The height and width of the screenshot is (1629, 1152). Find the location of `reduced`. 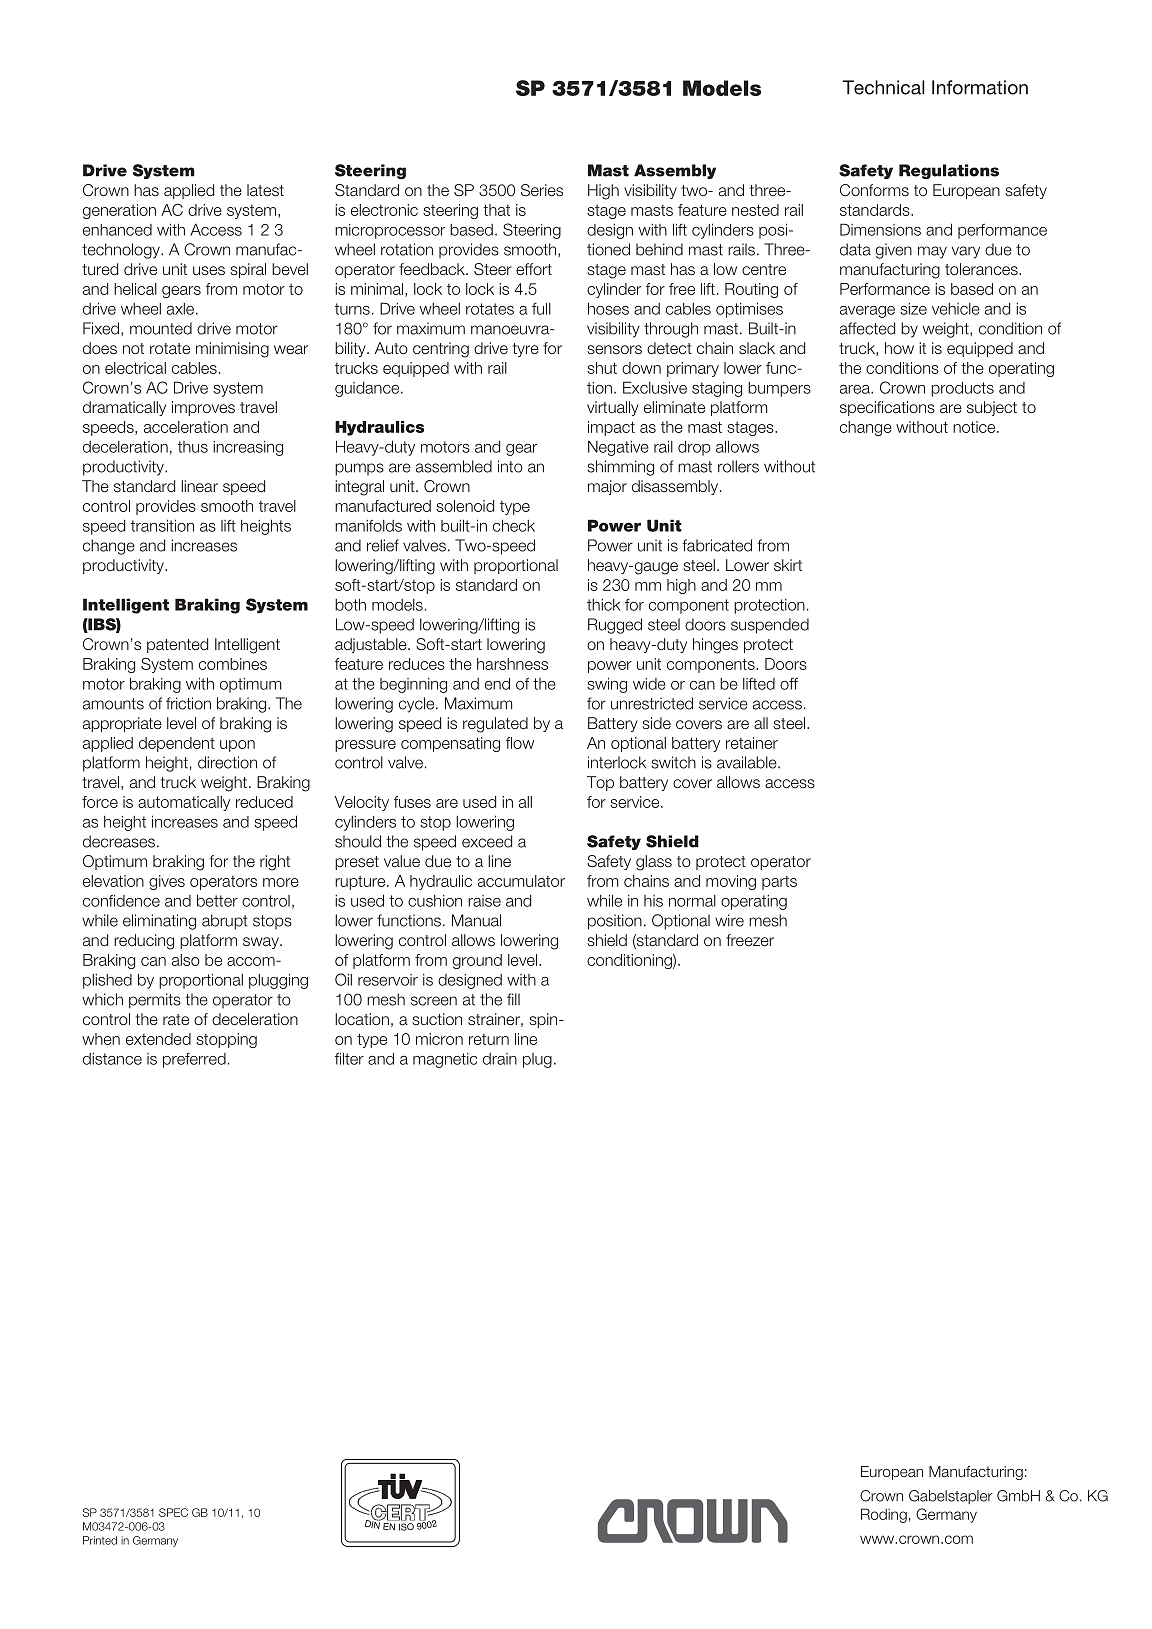

reduced is located at coordinates (264, 802).
